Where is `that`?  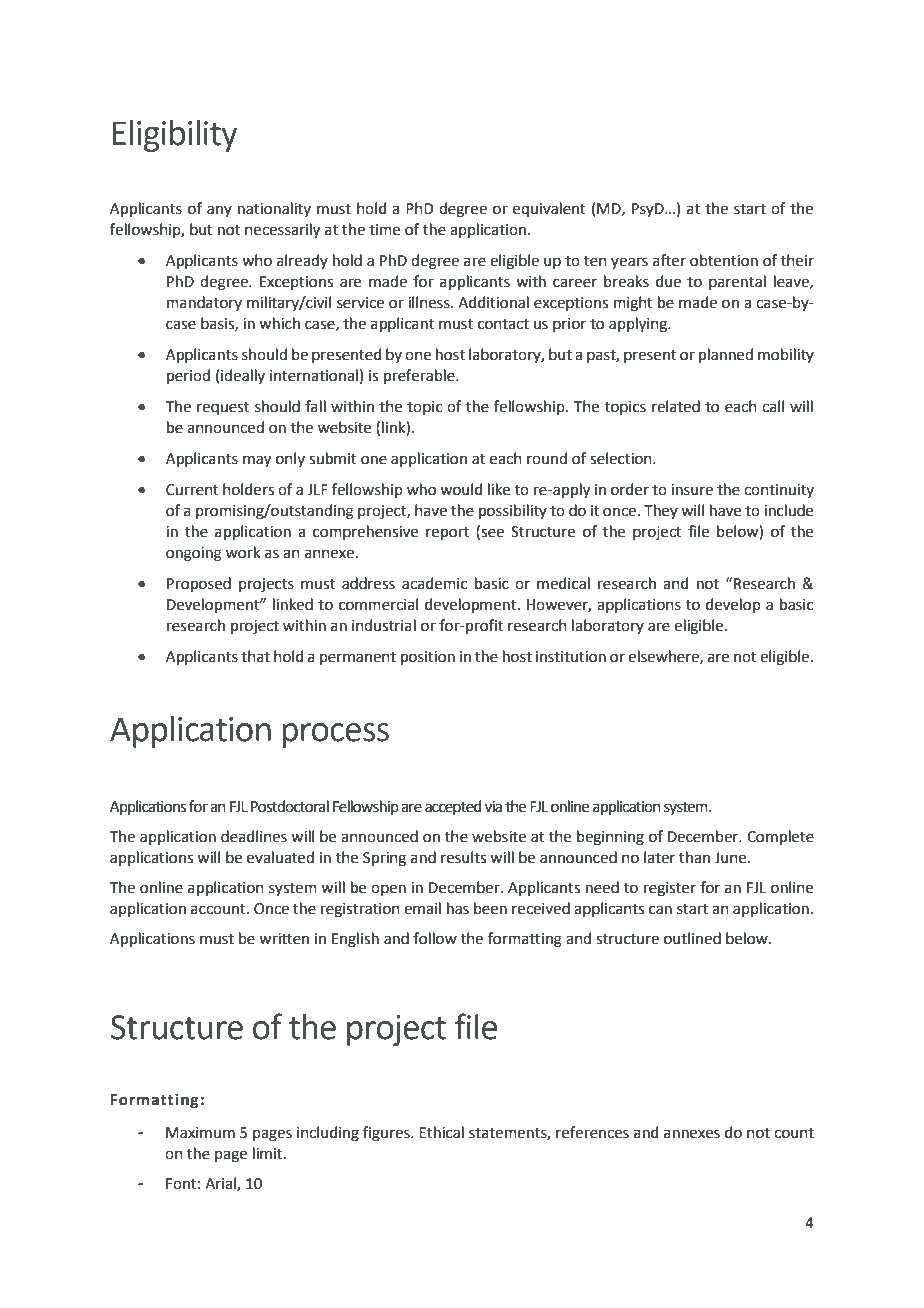 that is located at coordinates (255, 656).
